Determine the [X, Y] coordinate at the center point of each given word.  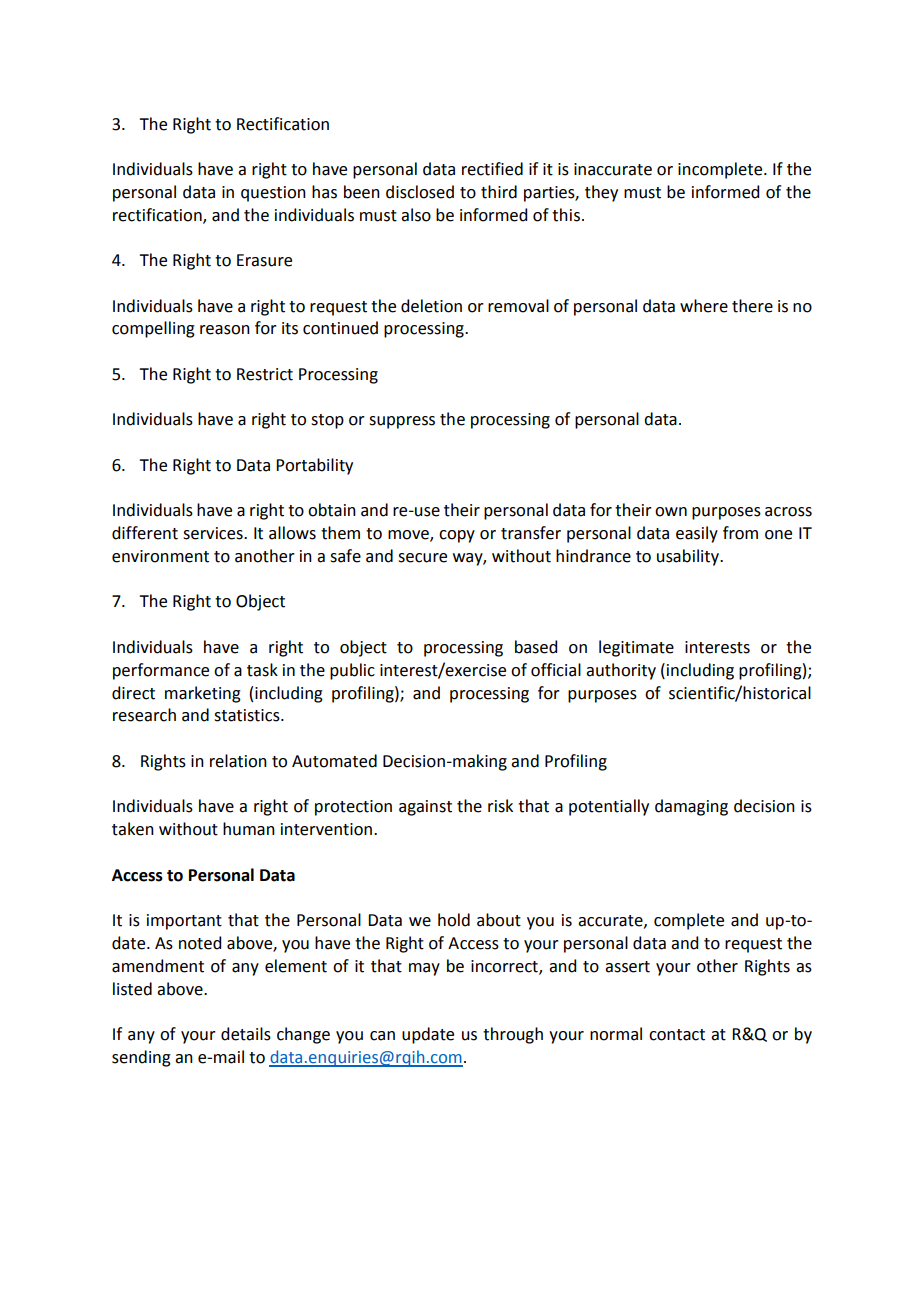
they [601, 193]
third [499, 192]
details [246, 1034]
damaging [691, 807]
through [513, 1035]
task [262, 670]
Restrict [265, 374]
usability [689, 557]
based [536, 647]
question [273, 194]
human [249, 829]
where [704, 306]
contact [677, 1035]
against [425, 808]
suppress [402, 422]
